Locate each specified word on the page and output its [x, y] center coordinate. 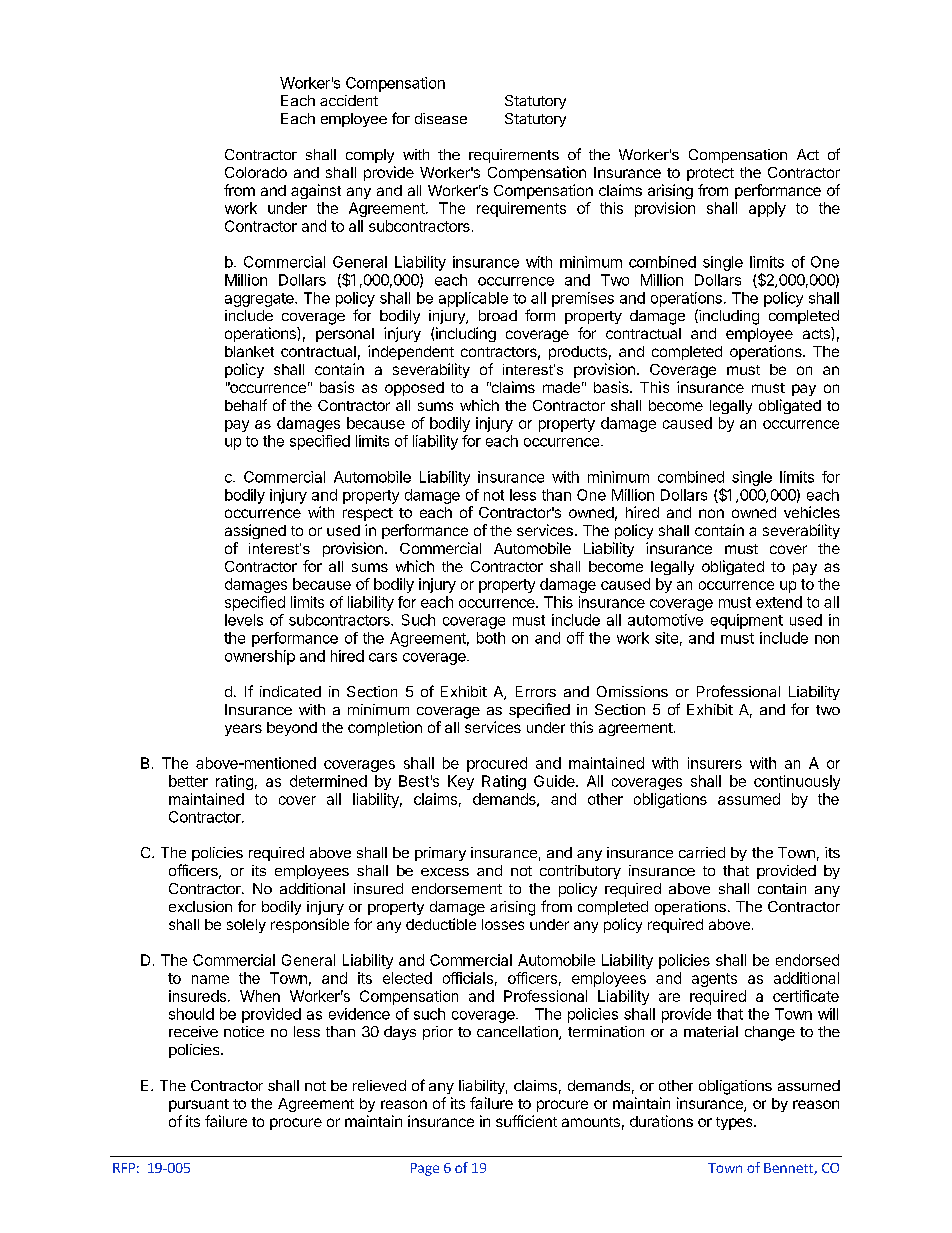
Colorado [256, 172]
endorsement [457, 888]
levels [244, 620]
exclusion [200, 906]
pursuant [199, 1105]
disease [441, 118]
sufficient [526, 1121]
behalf [246, 405]
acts [817, 333]
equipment [747, 621]
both [491, 638]
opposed [414, 389]
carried [702, 852]
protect [710, 174]
